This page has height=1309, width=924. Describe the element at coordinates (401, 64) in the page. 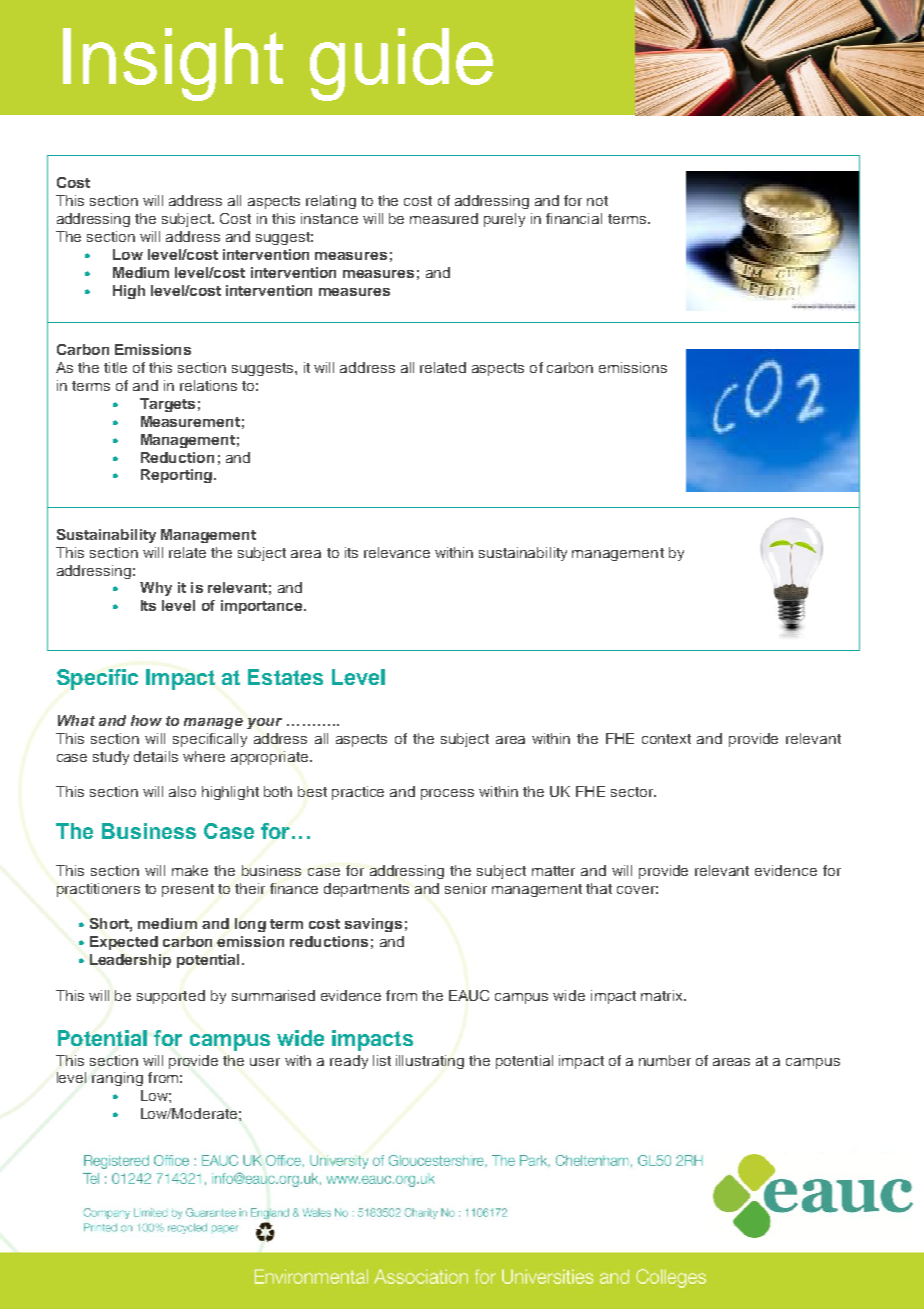

I see `guide` at that location.
